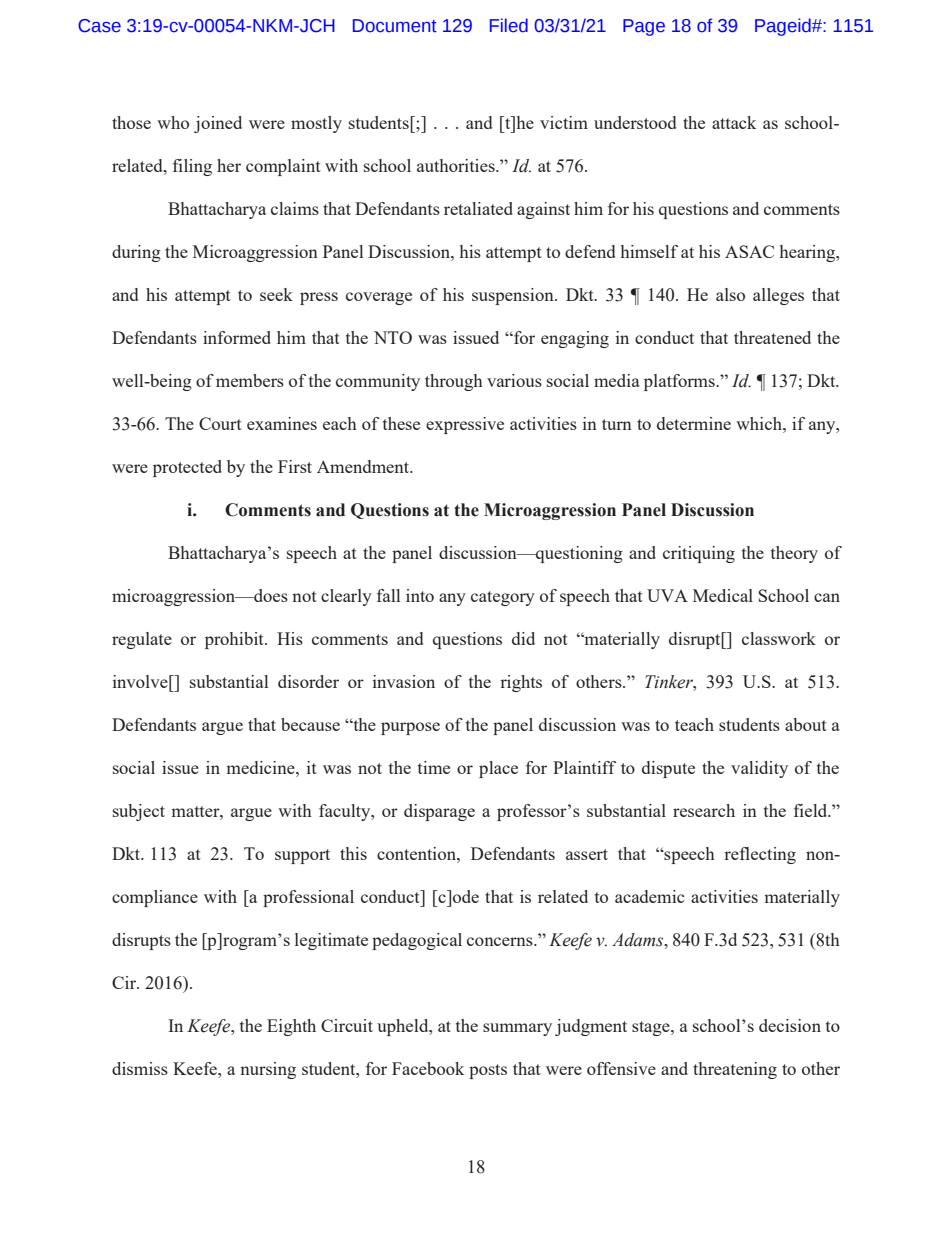 This image has height=1233, width=952. What do you see at coordinates (735, 1070) in the image?
I see `threatening` at bounding box center [735, 1070].
